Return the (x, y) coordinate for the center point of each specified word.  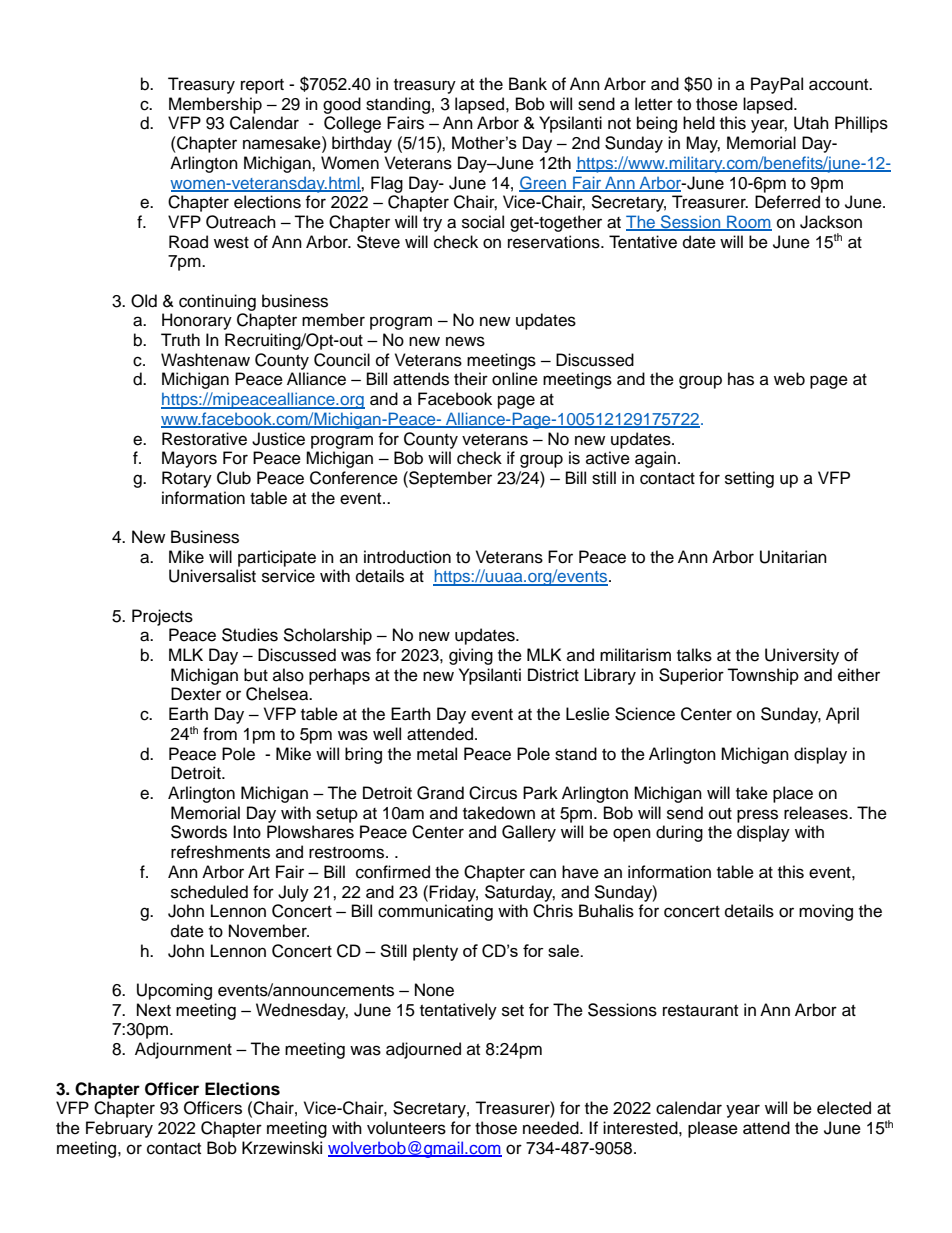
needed (552, 1128)
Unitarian (793, 557)
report (262, 86)
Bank (528, 83)
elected (844, 1108)
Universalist (212, 576)
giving (471, 656)
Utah (811, 123)
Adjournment (183, 1050)
